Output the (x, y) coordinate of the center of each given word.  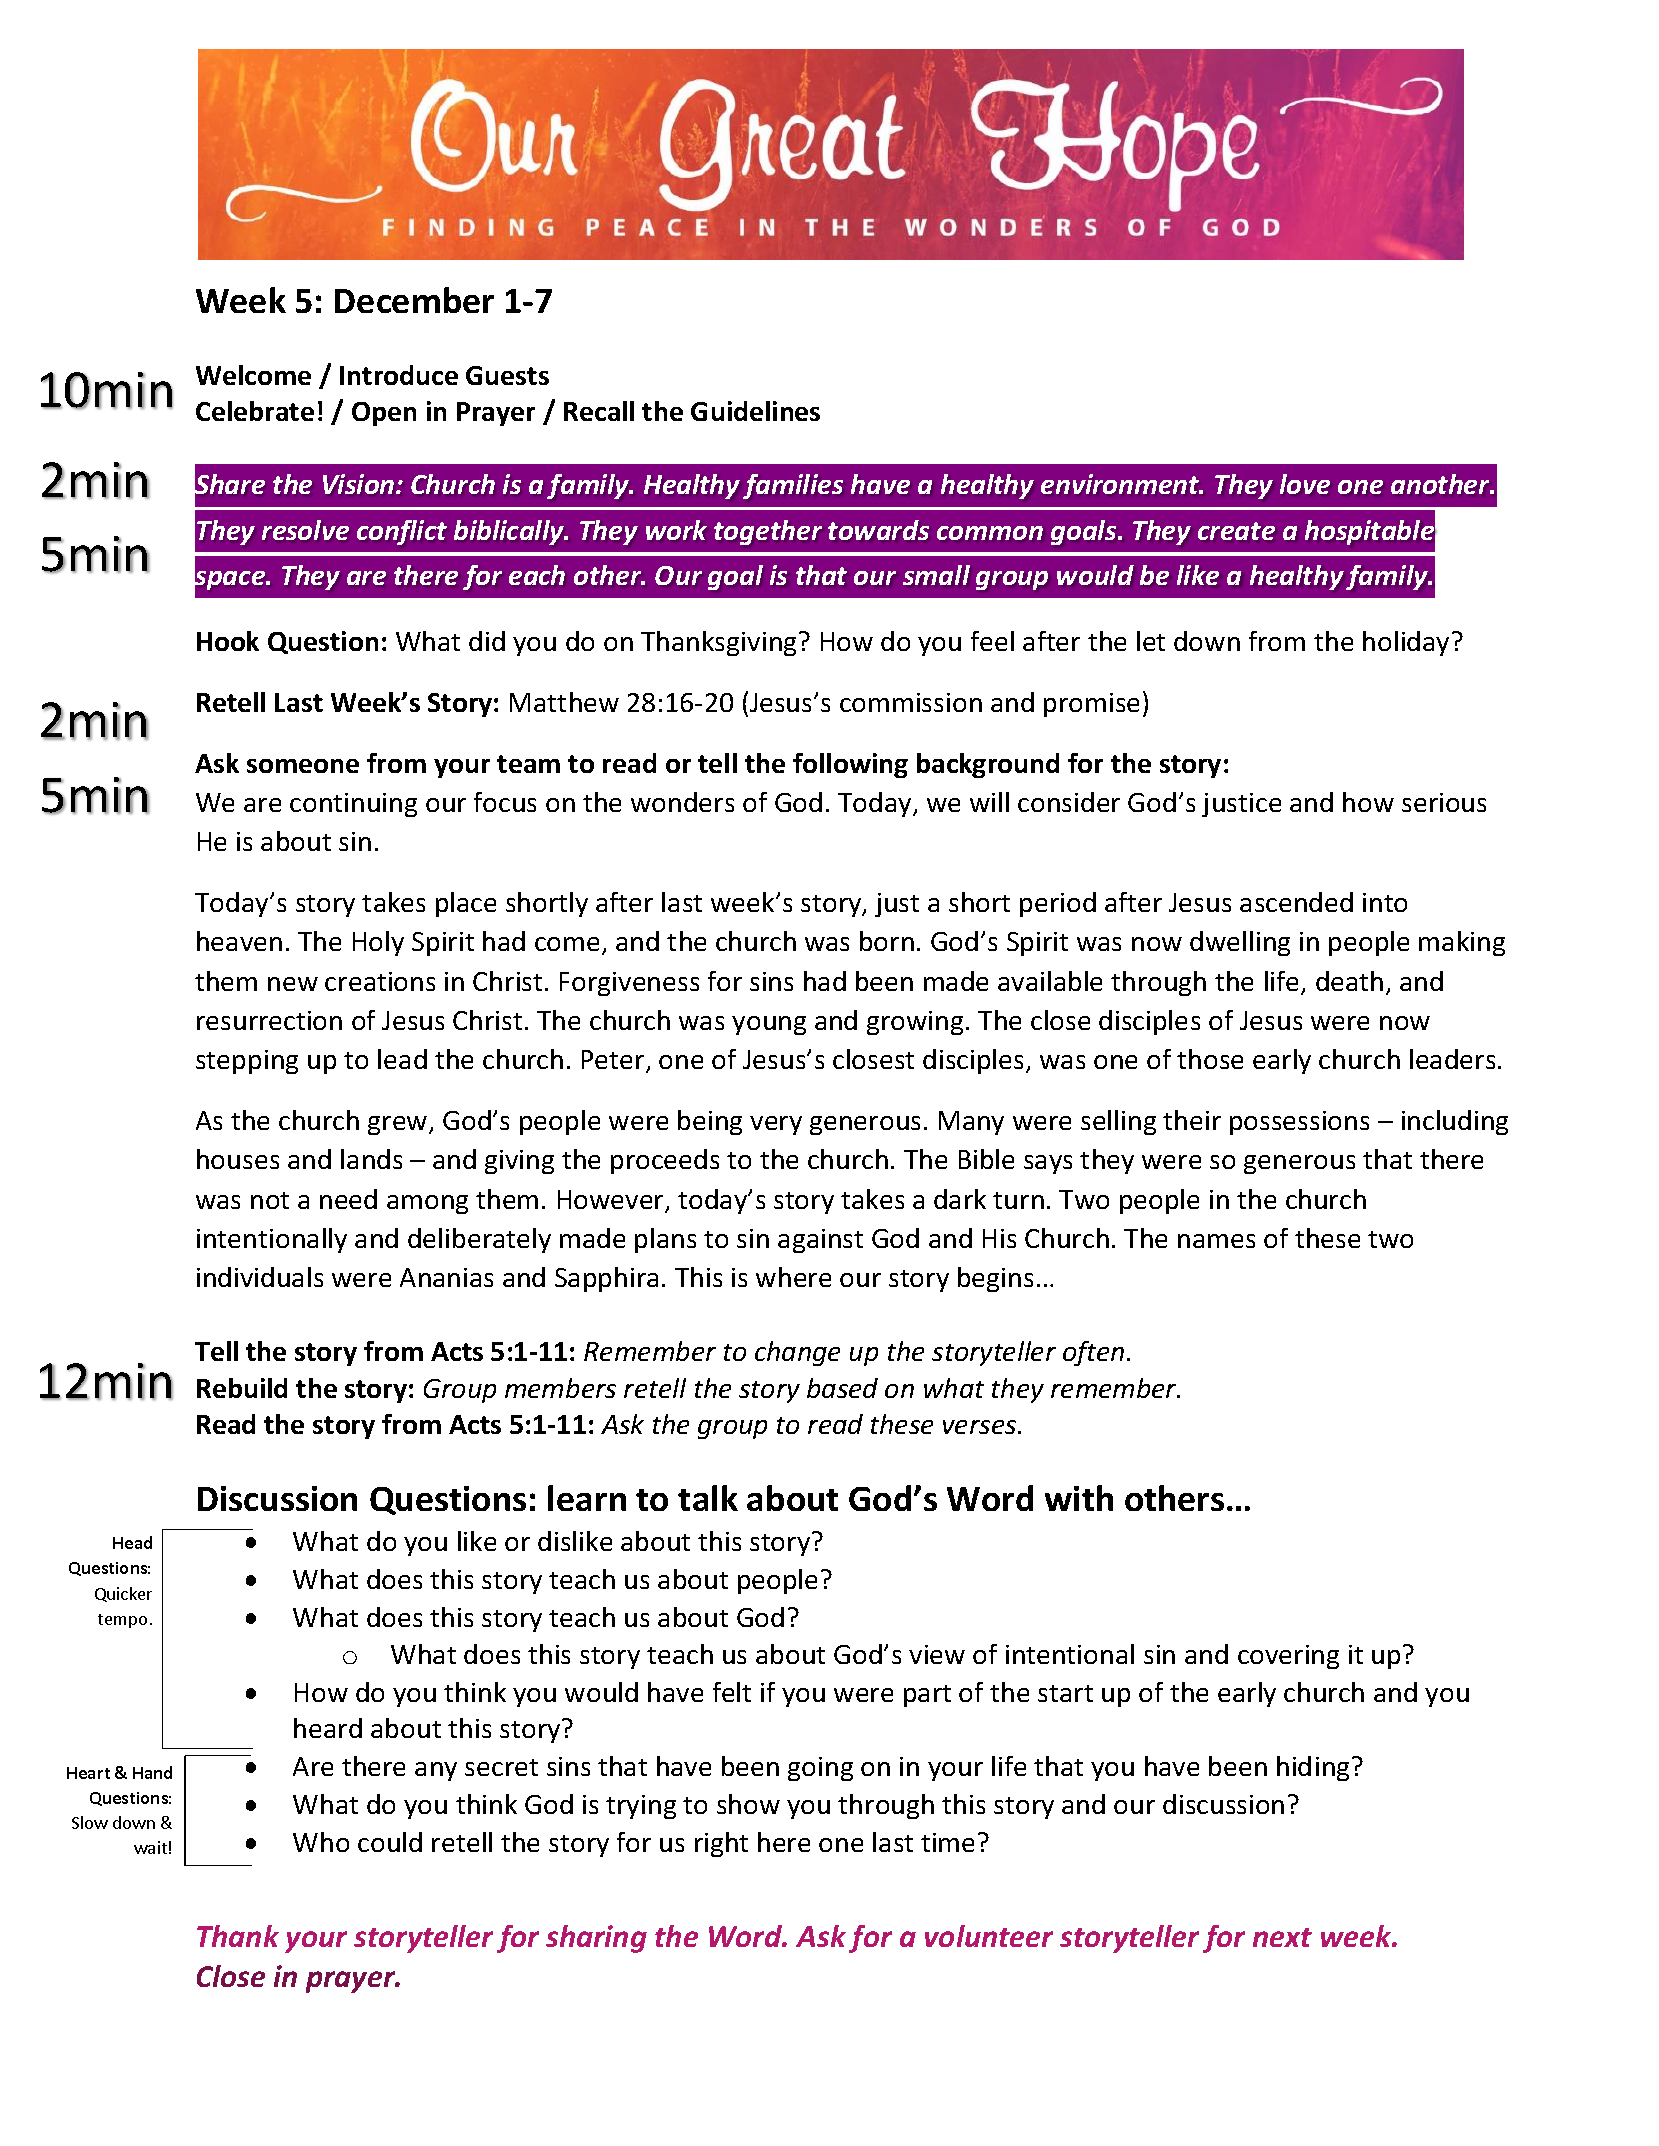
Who (321, 1842)
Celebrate (255, 411)
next (1282, 1937)
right (721, 1844)
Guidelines (755, 411)
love (1305, 484)
